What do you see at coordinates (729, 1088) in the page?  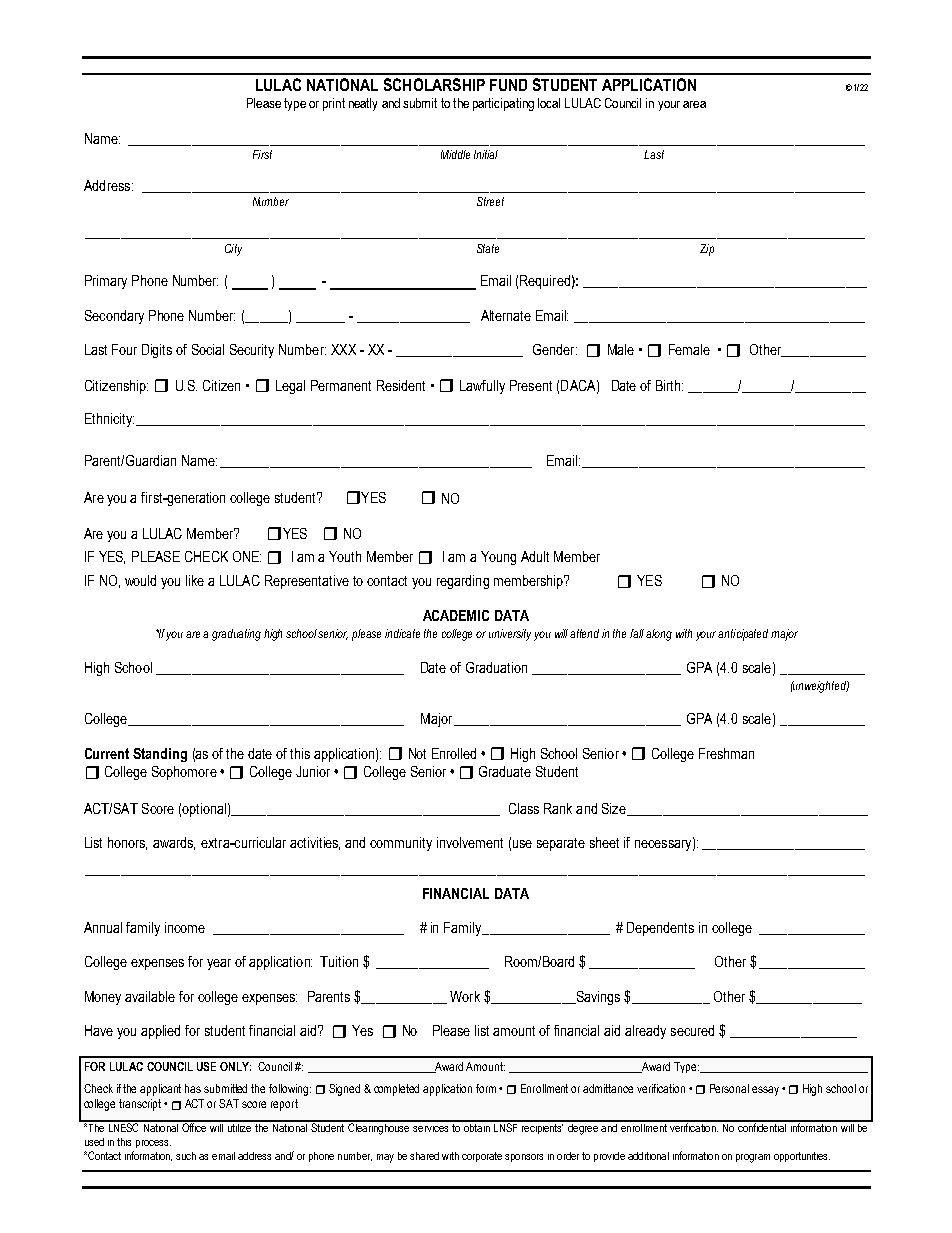 I see `Personal` at bounding box center [729, 1088].
